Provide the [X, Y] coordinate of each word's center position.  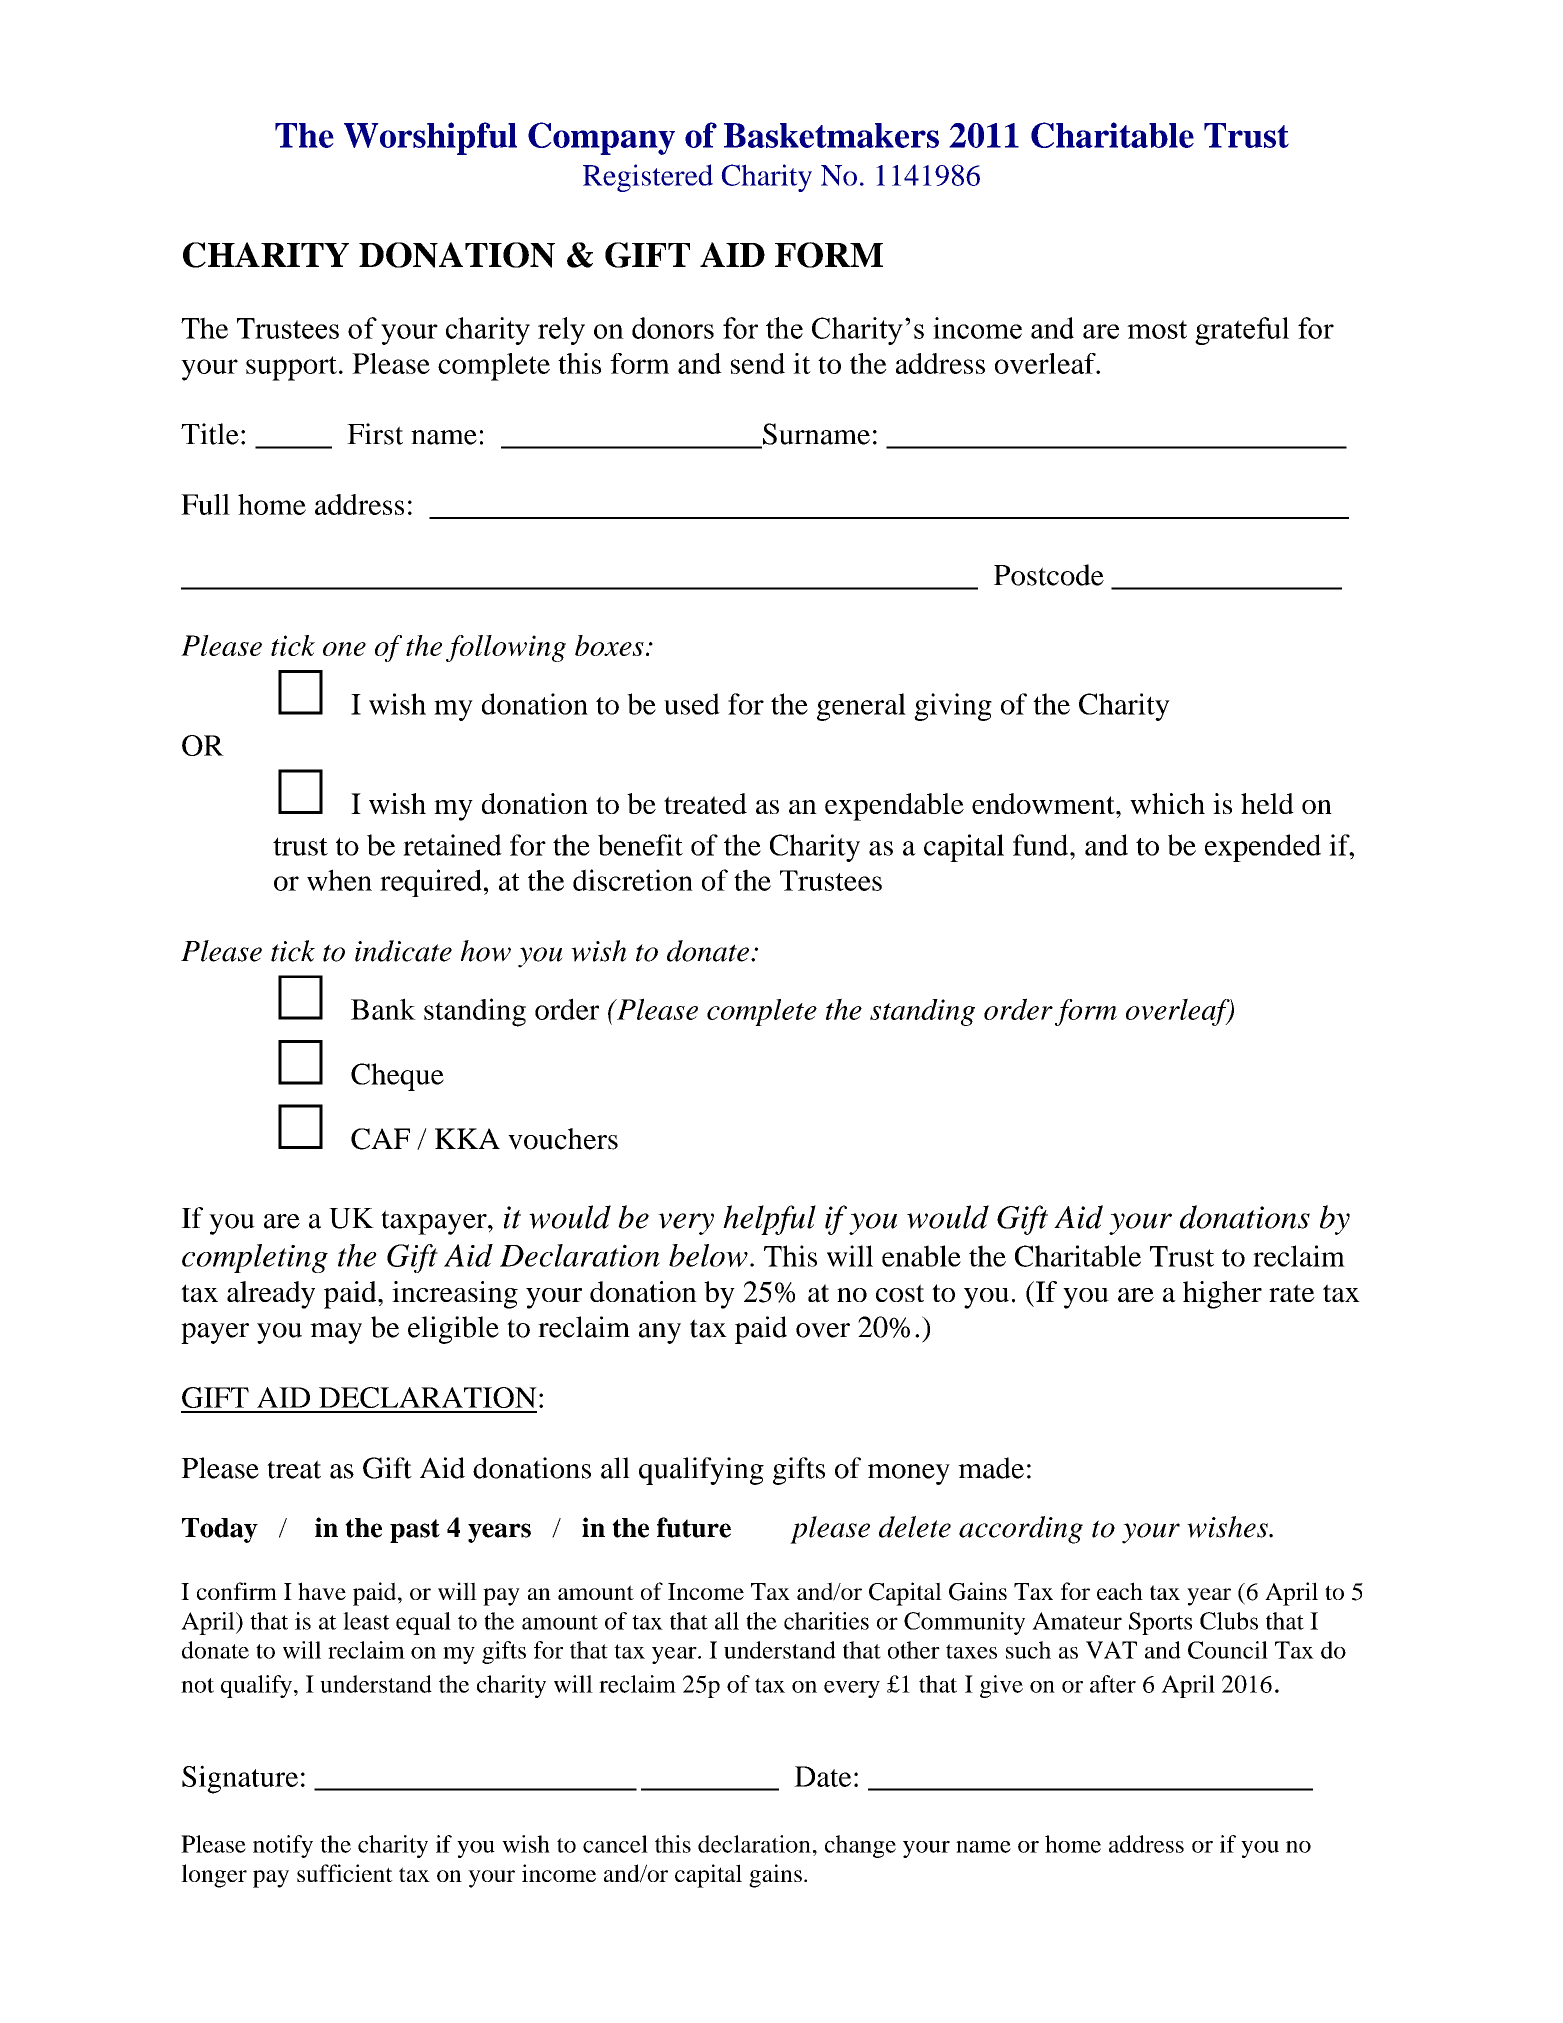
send [758, 363]
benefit [640, 845]
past [415, 1531]
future [694, 1527]
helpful [769, 1220]
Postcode [1049, 575]
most [1157, 329]
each [1120, 1591]
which [1167, 804]
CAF [380, 1139]
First [375, 434]
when [339, 880]
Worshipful [430, 138]
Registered [648, 178]
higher [1222, 1295]
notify [283, 1846]
